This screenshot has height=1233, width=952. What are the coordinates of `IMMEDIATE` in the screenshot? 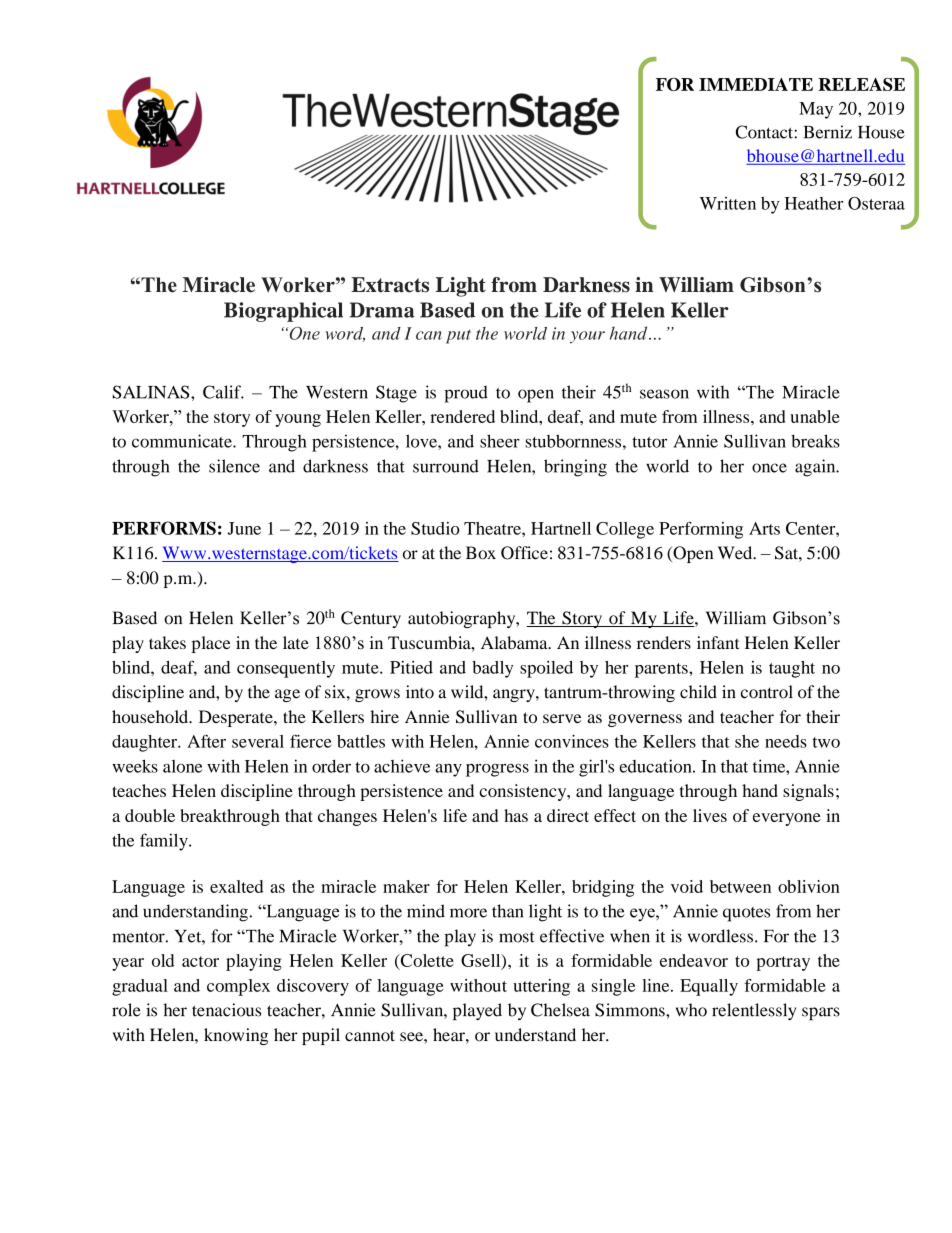 It's located at (756, 84).
